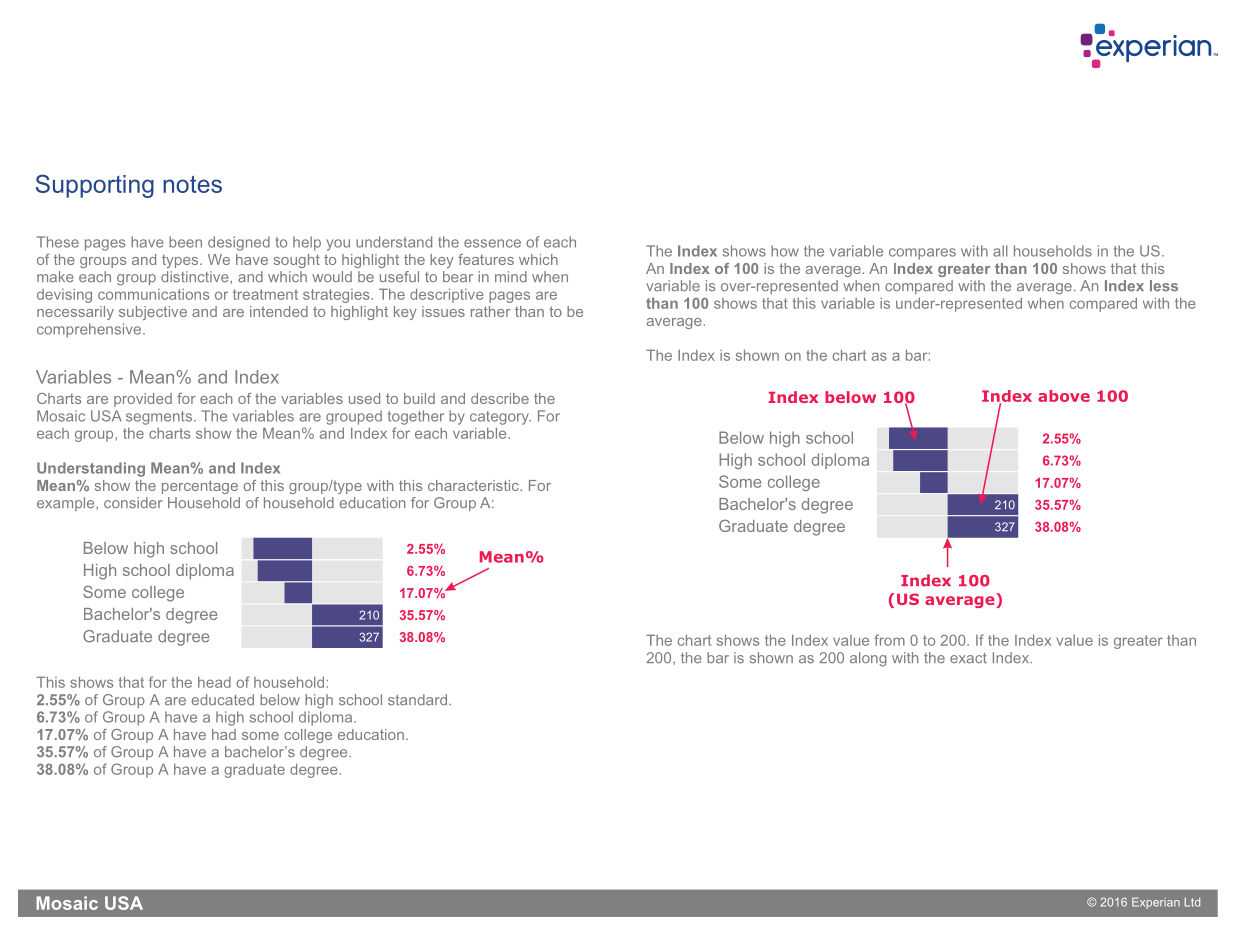 This screenshot has height=952, width=1233. What do you see at coordinates (1192, 902) in the screenshot?
I see `Ltd` at bounding box center [1192, 902].
